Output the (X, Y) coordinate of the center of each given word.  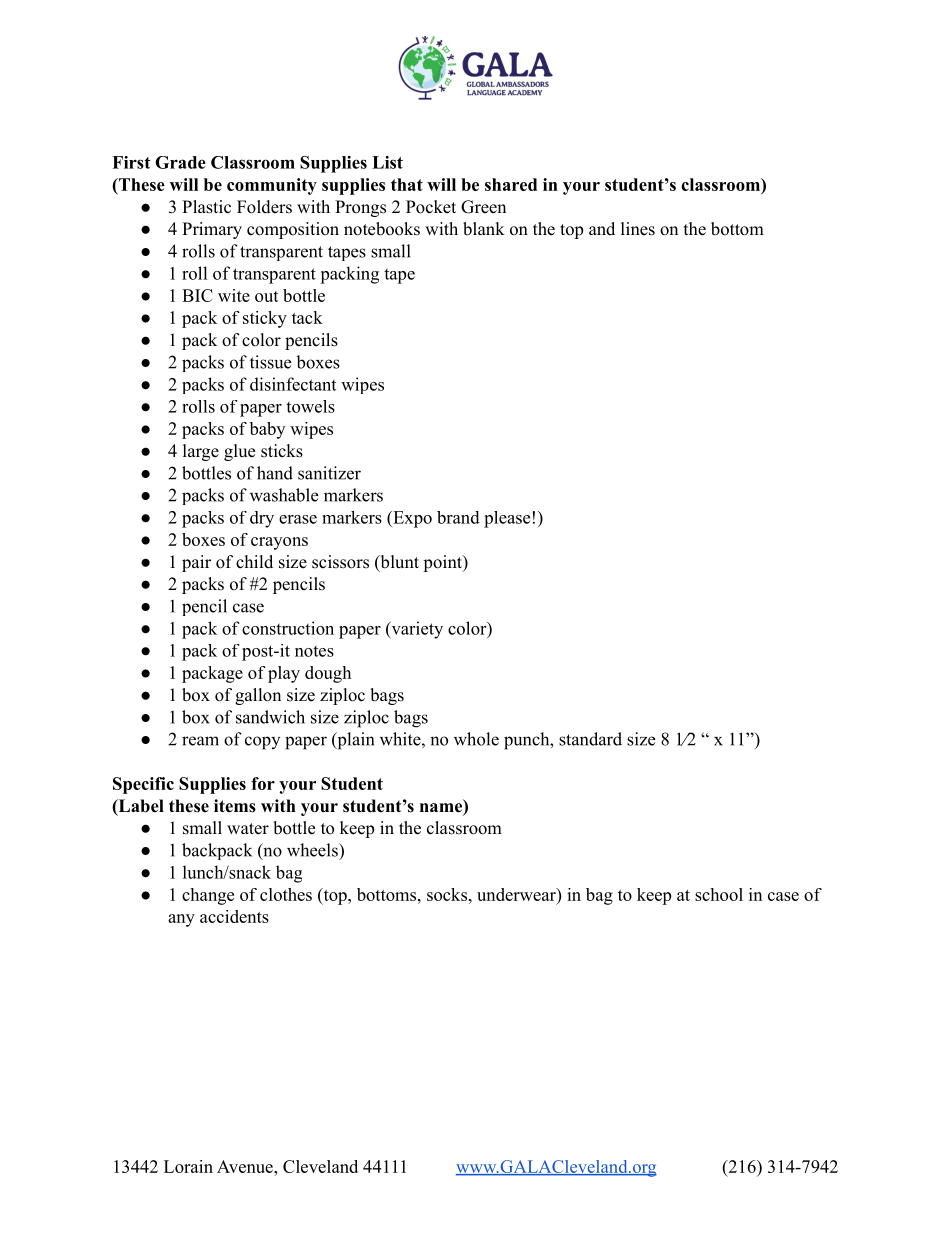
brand (458, 517)
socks (447, 894)
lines (638, 229)
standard (590, 739)
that (407, 184)
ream (200, 741)
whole (476, 739)
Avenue (246, 1166)
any (181, 920)
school (719, 894)
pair (196, 563)
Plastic (206, 207)
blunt (398, 563)
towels (310, 406)
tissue (270, 362)
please (507, 519)
